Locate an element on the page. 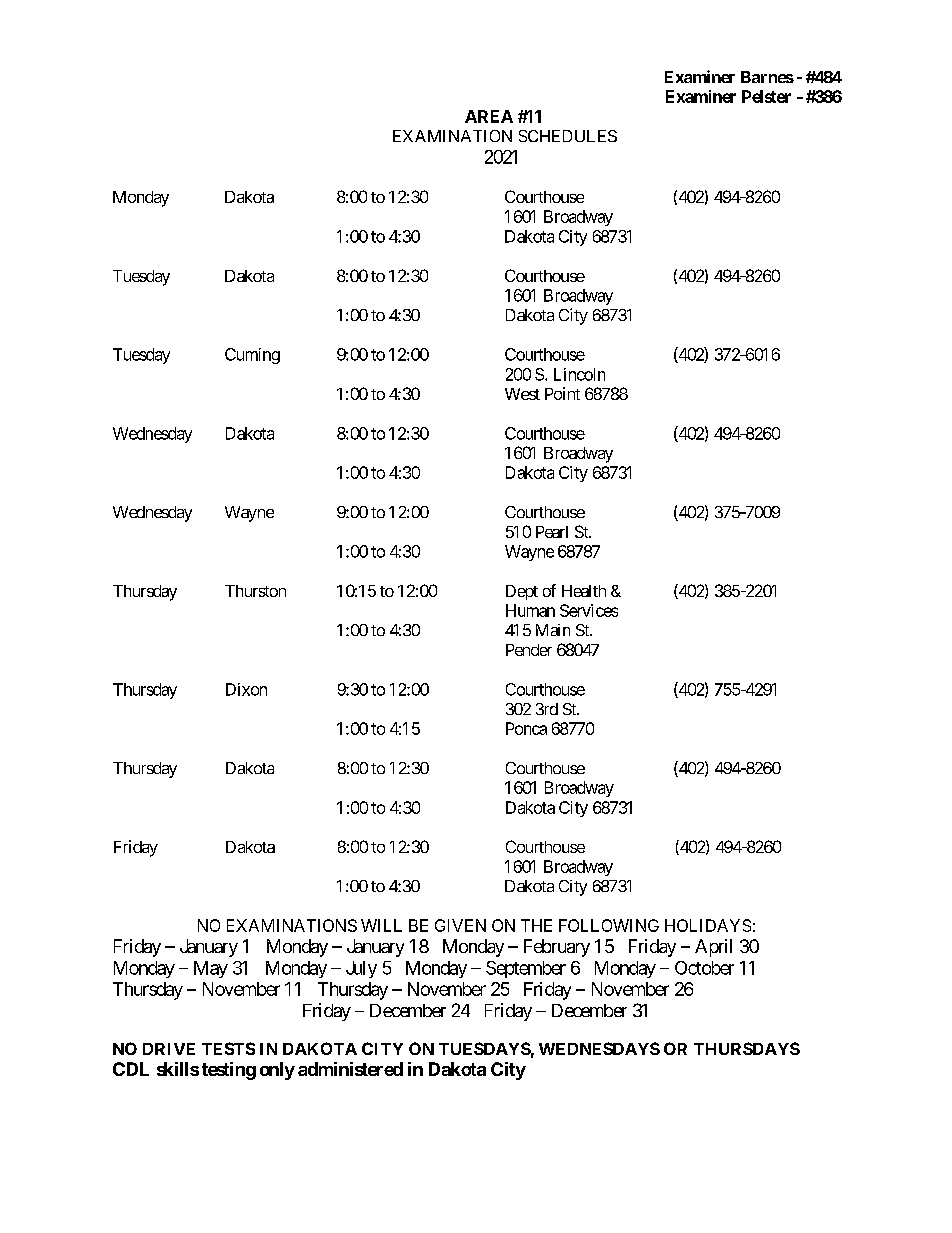 This image has width=952, height=1233. Thurston is located at coordinates (255, 591).
